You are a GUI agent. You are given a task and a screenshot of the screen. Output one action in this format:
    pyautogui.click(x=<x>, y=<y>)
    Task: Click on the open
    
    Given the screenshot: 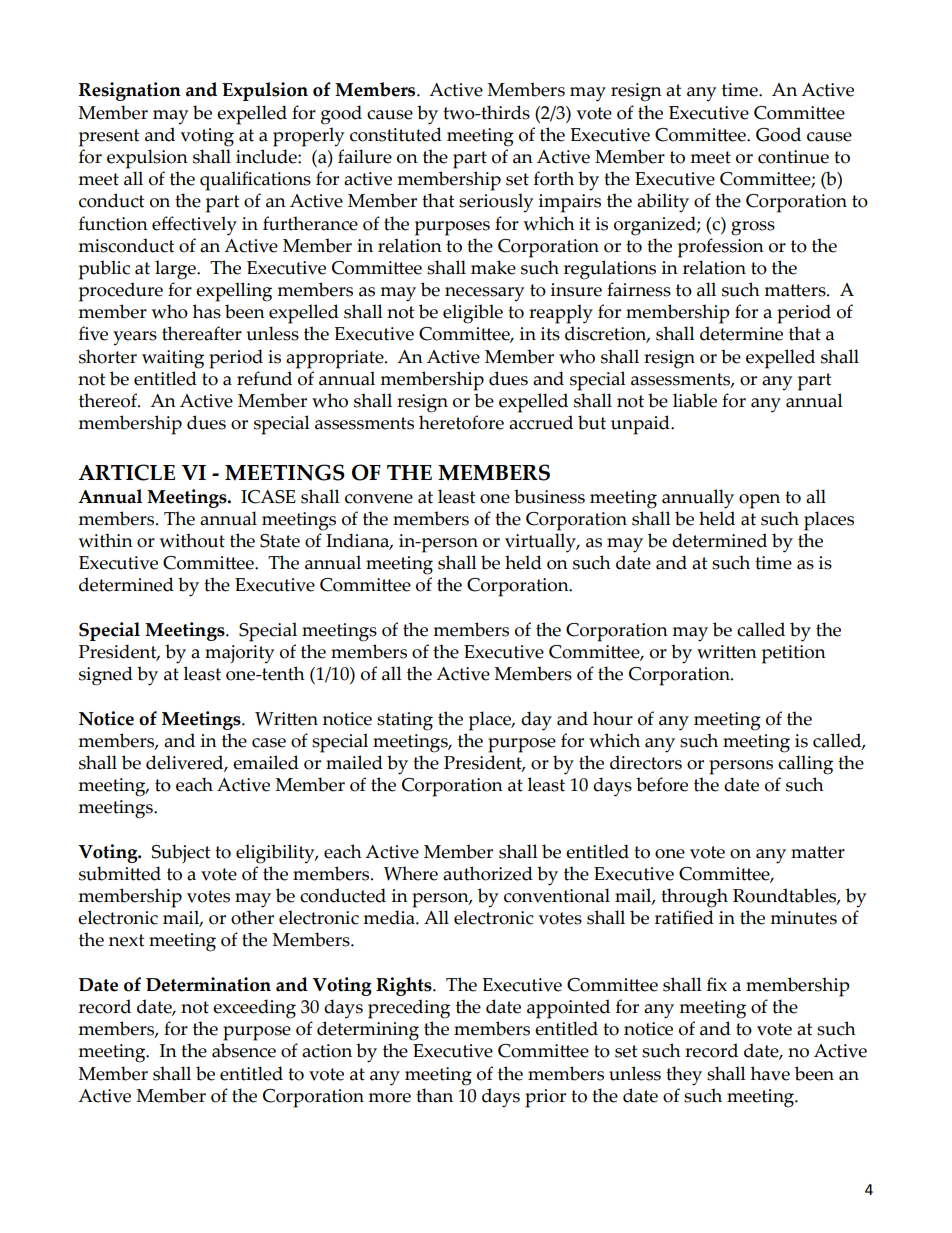 What is the action you would take?
    pyautogui.click(x=759, y=501)
